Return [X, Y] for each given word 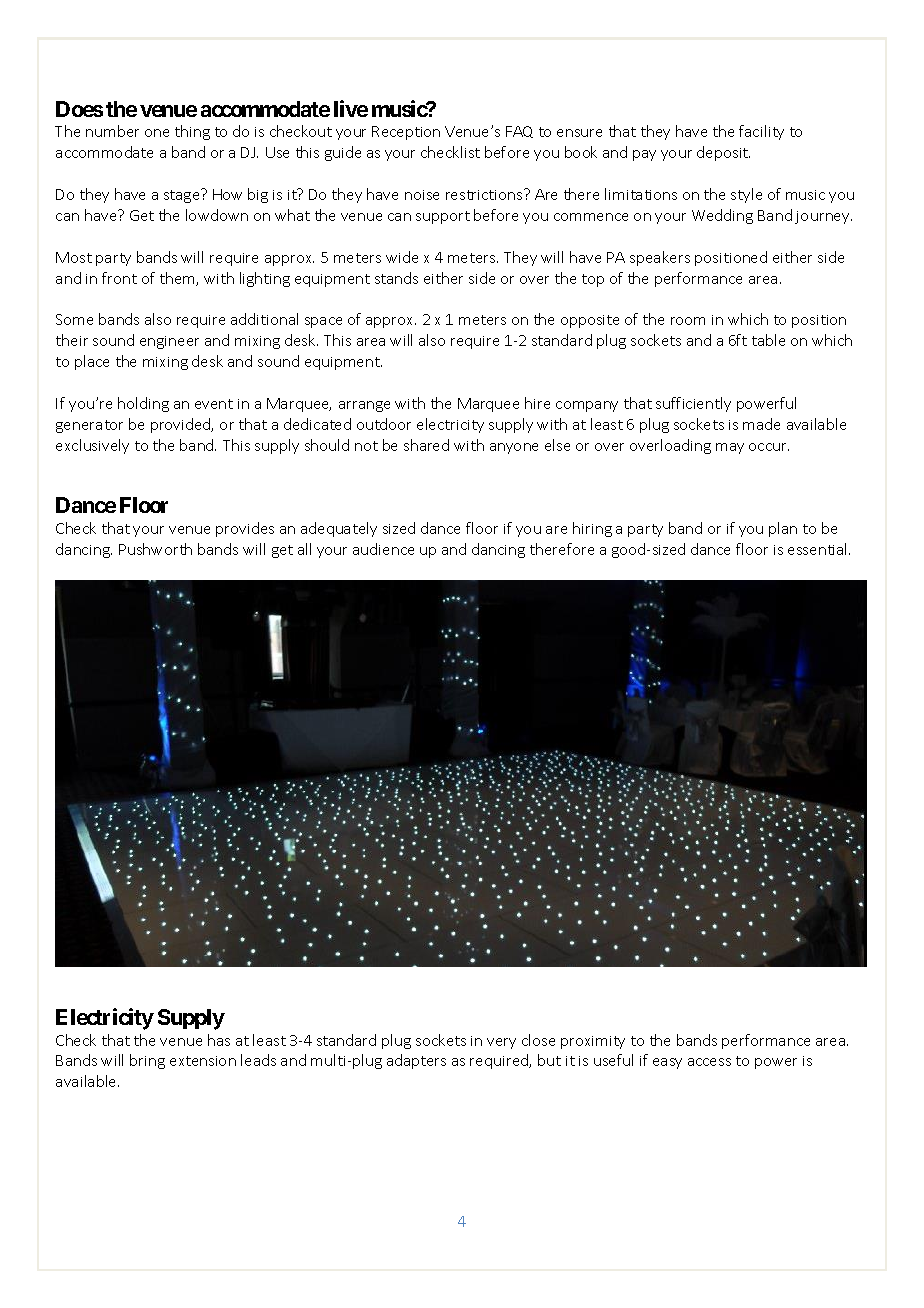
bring [147, 1061]
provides [245, 529]
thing [192, 132]
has [219, 1040]
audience [383, 549]
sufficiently [693, 404]
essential [819, 549]
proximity [593, 1042]
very [501, 1043]
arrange [364, 406]
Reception [406, 133]
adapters [416, 1061]
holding [143, 404]
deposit [723, 153]
